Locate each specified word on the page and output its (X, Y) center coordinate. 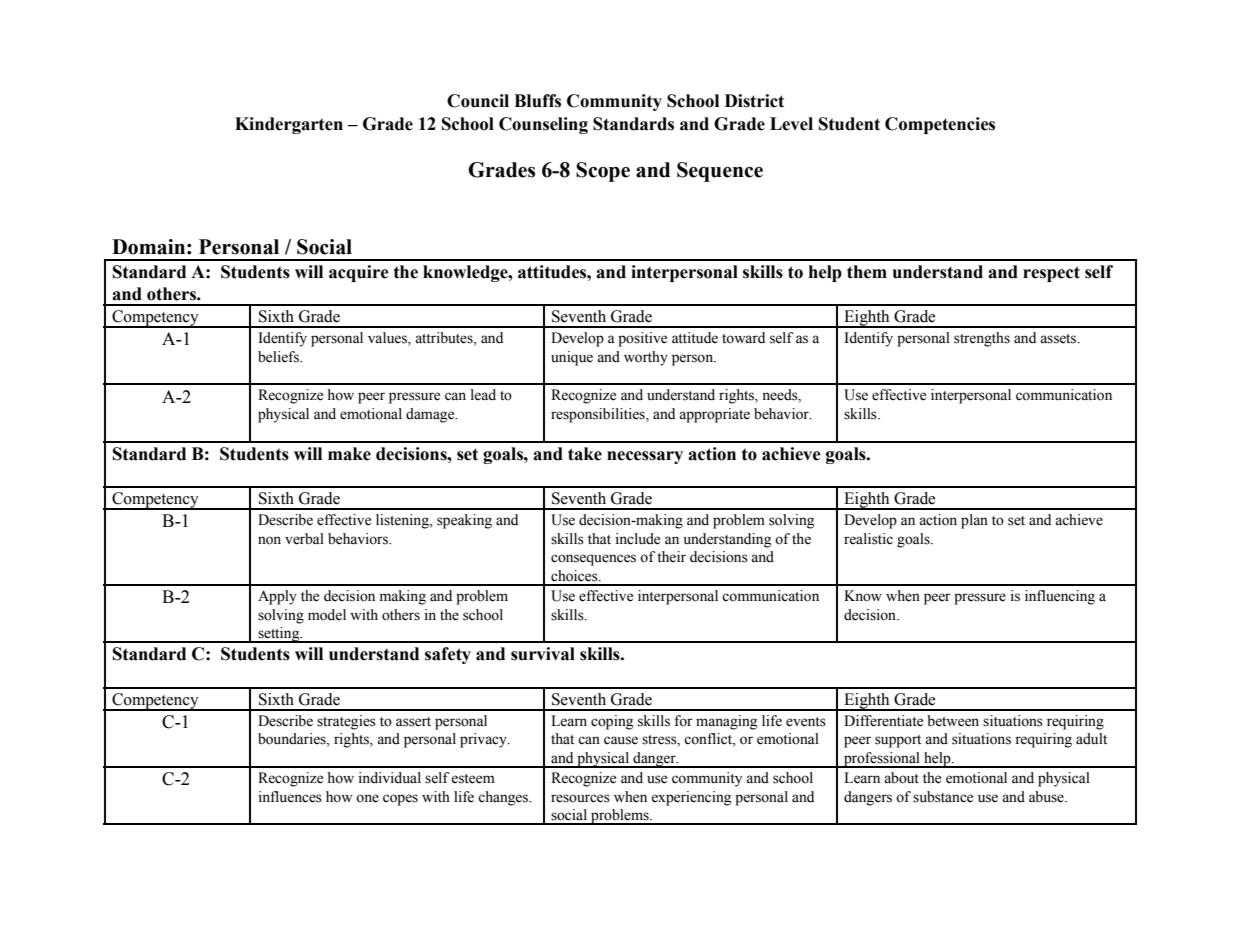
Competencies (940, 125)
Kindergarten (289, 125)
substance (943, 797)
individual (389, 778)
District (754, 101)
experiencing (691, 798)
